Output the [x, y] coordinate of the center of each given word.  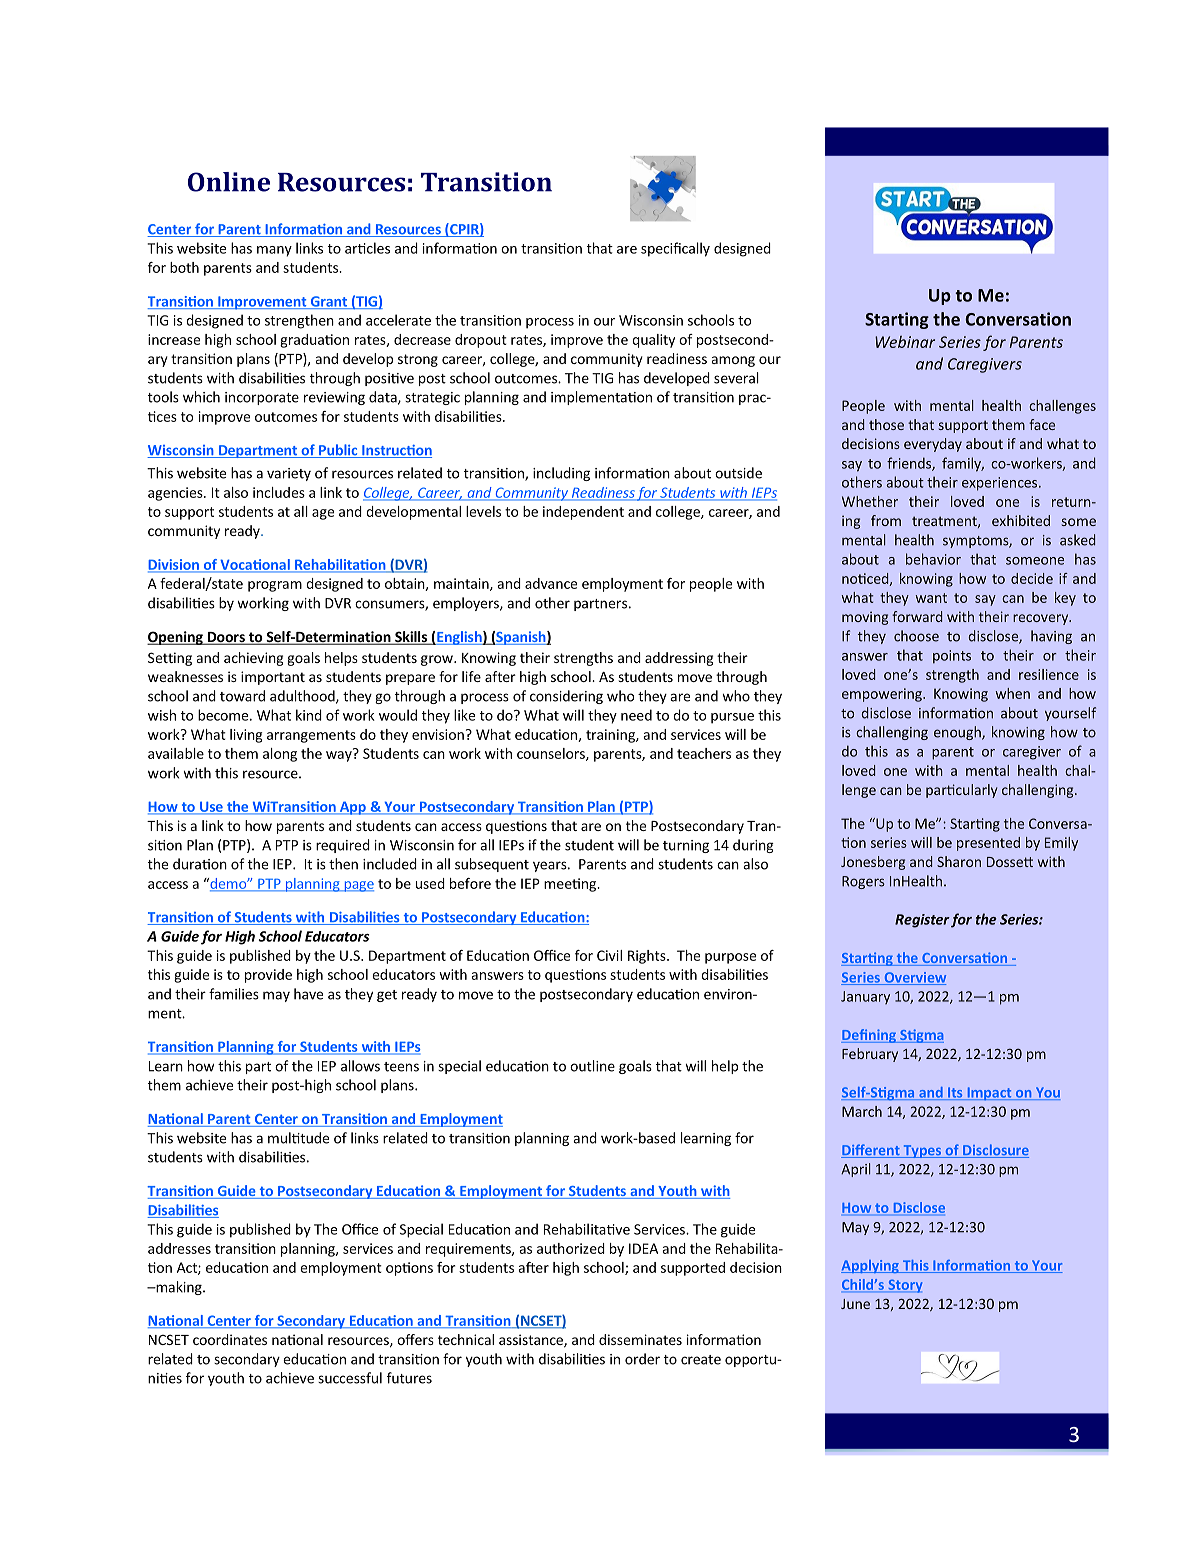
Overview [914, 978]
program [275, 586]
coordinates [230, 1339]
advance [551, 583]
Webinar [905, 342]
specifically [675, 249]
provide [268, 976]
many [274, 251]
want [931, 598]
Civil [609, 955]
